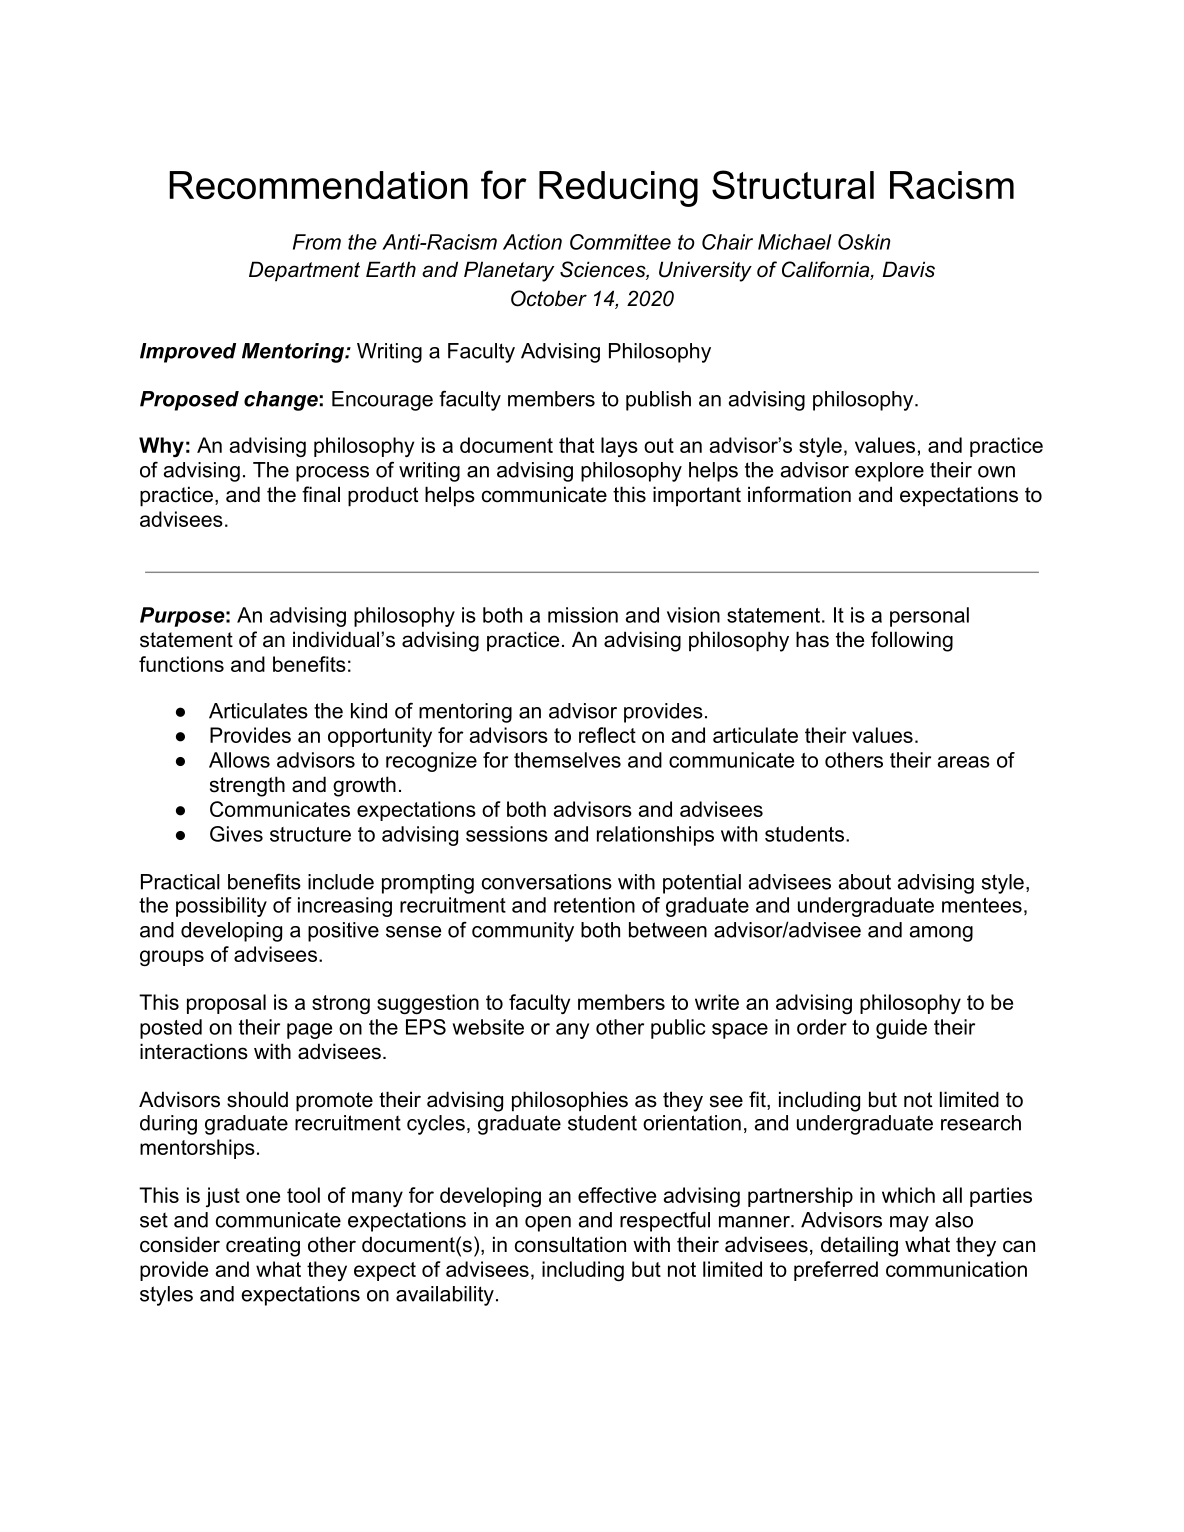 Image resolution: width=1184 pixels, height=1532 pixels. I want to click on Davis, so click(908, 269).
